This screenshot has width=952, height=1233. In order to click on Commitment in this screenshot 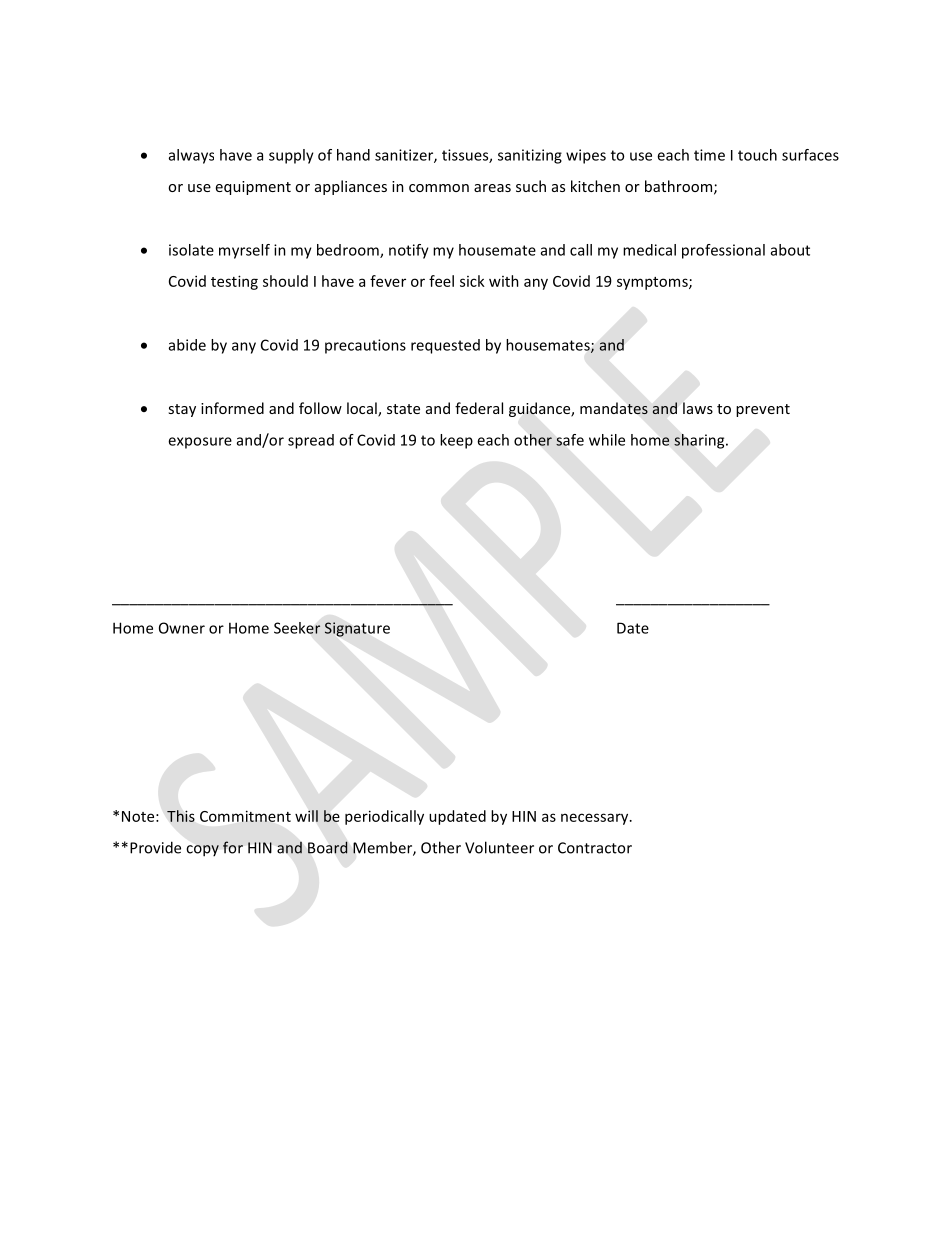, I will do `click(245, 816)`.
